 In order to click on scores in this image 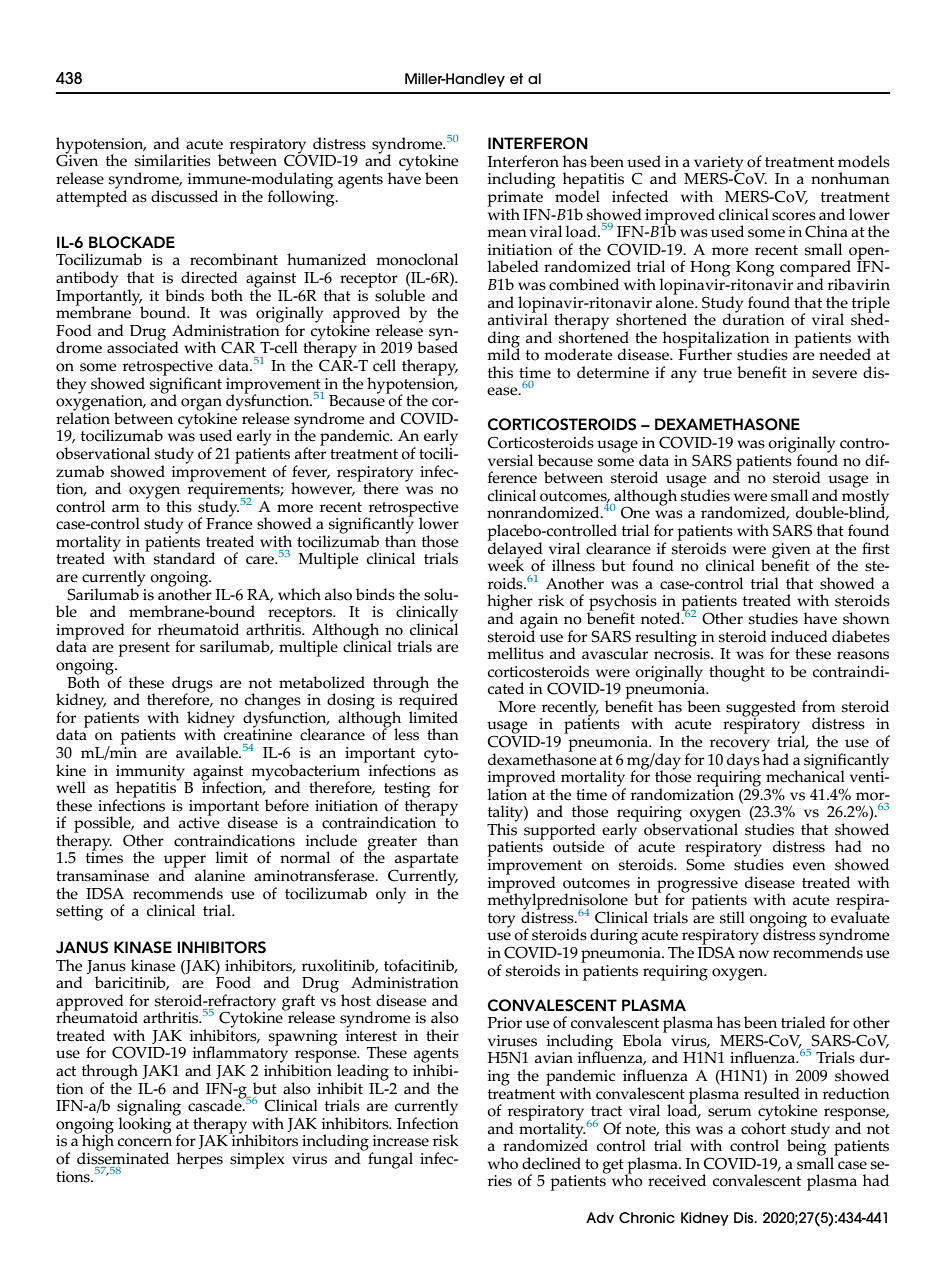, I will do `click(794, 216)`.
